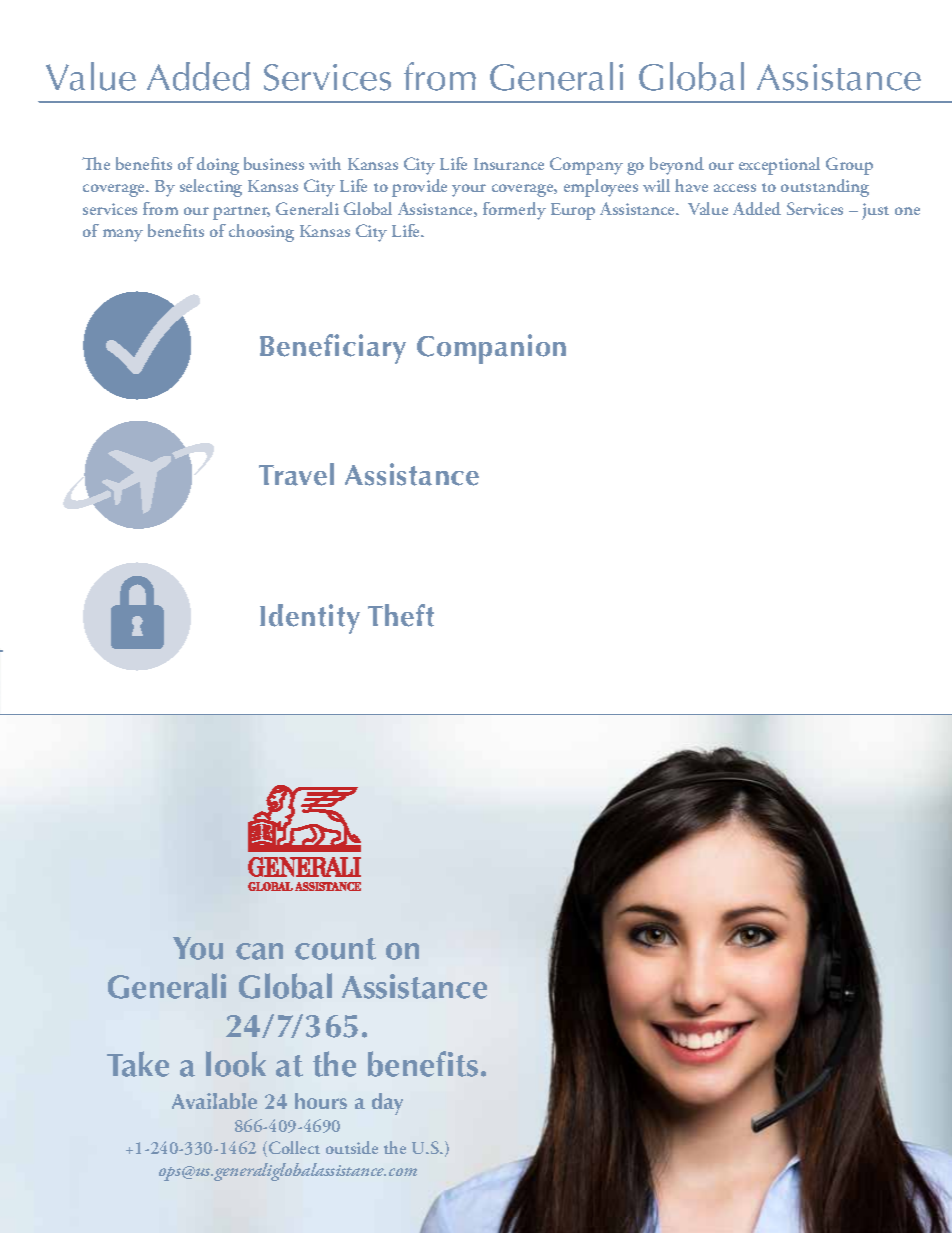  I want to click on formerly, so click(514, 211).
